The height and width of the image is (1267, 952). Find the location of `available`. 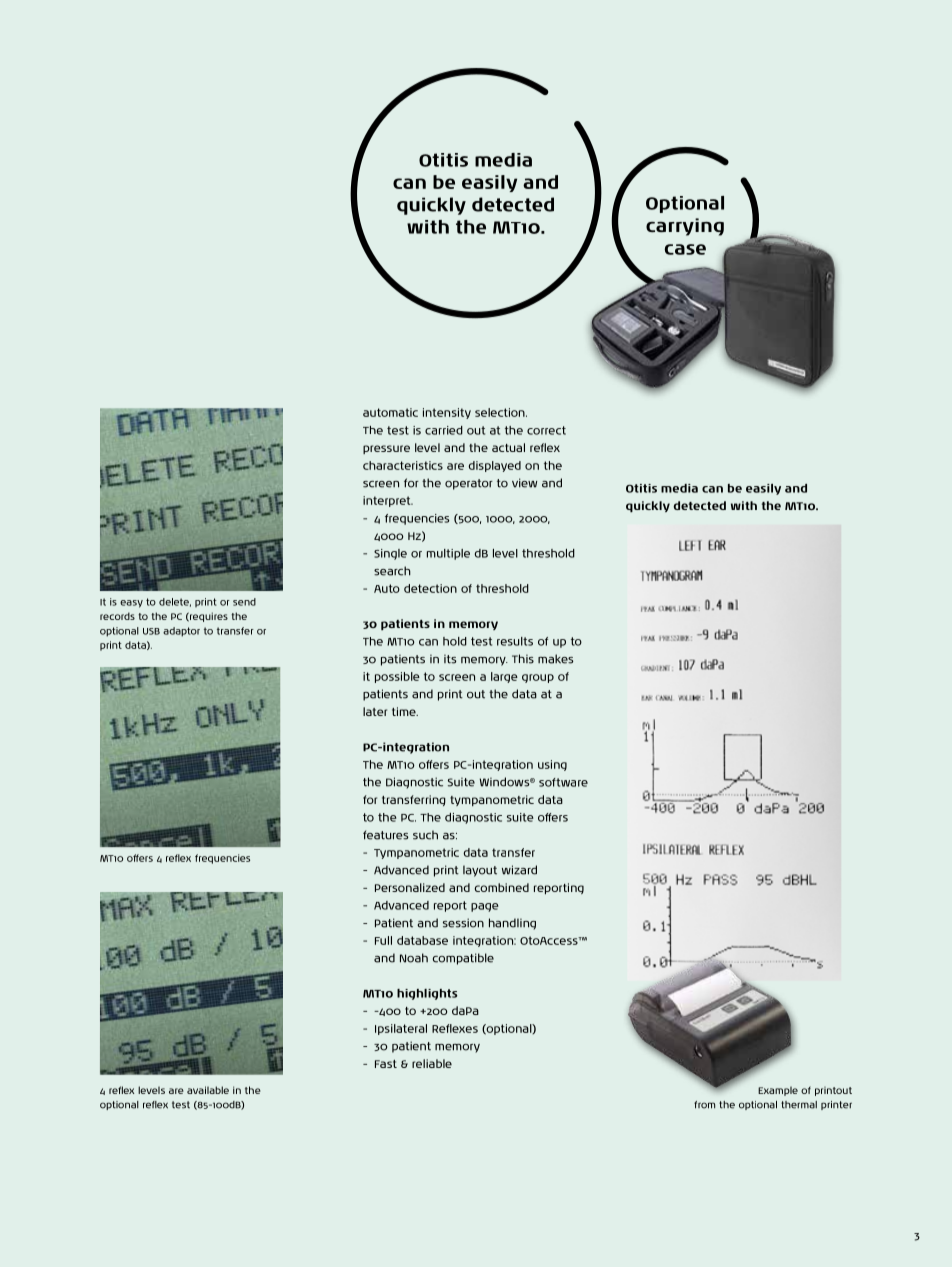

available is located at coordinates (208, 1090).
